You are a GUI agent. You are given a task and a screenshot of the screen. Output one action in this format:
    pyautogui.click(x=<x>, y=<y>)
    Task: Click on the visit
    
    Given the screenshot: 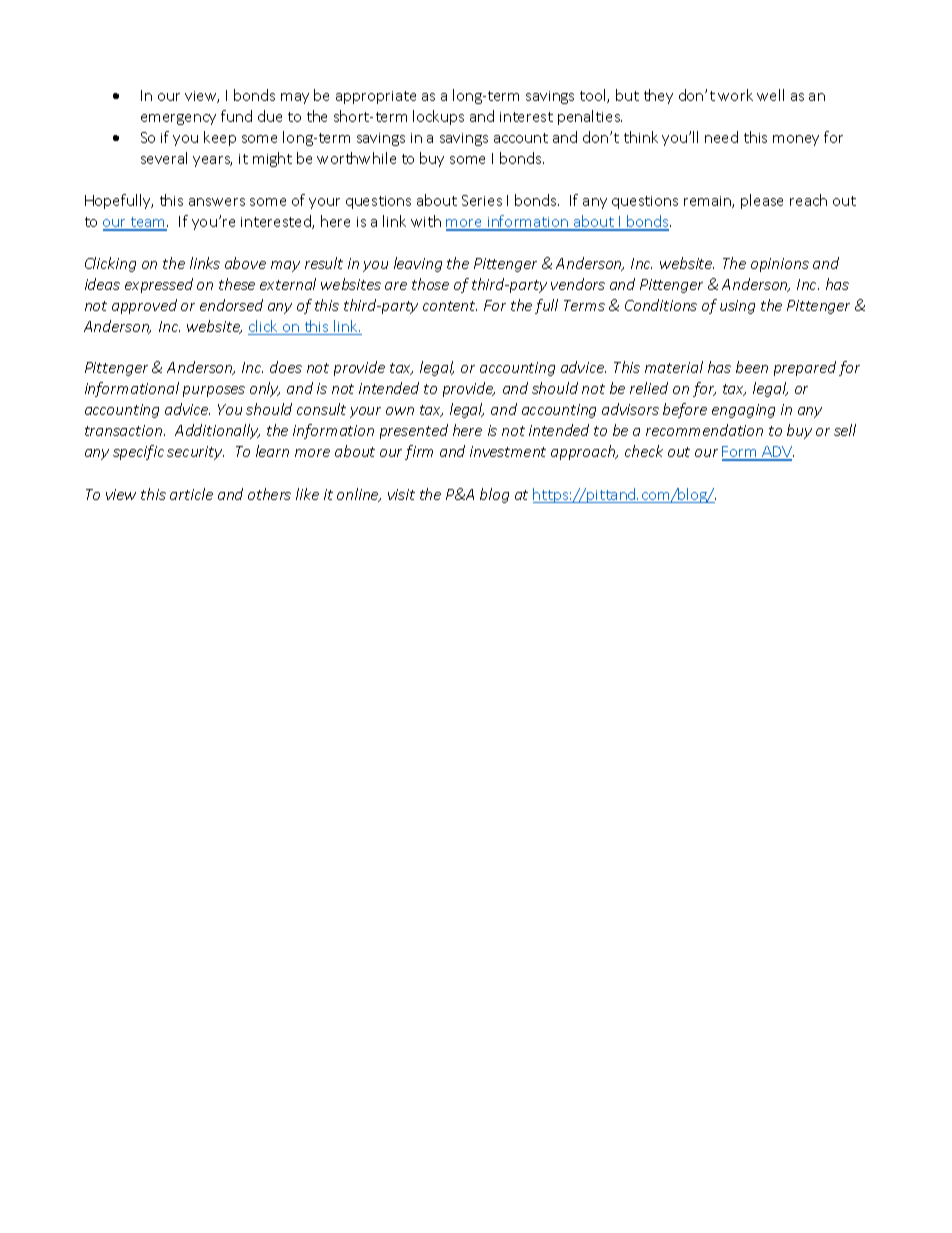 What is the action you would take?
    pyautogui.click(x=401, y=494)
